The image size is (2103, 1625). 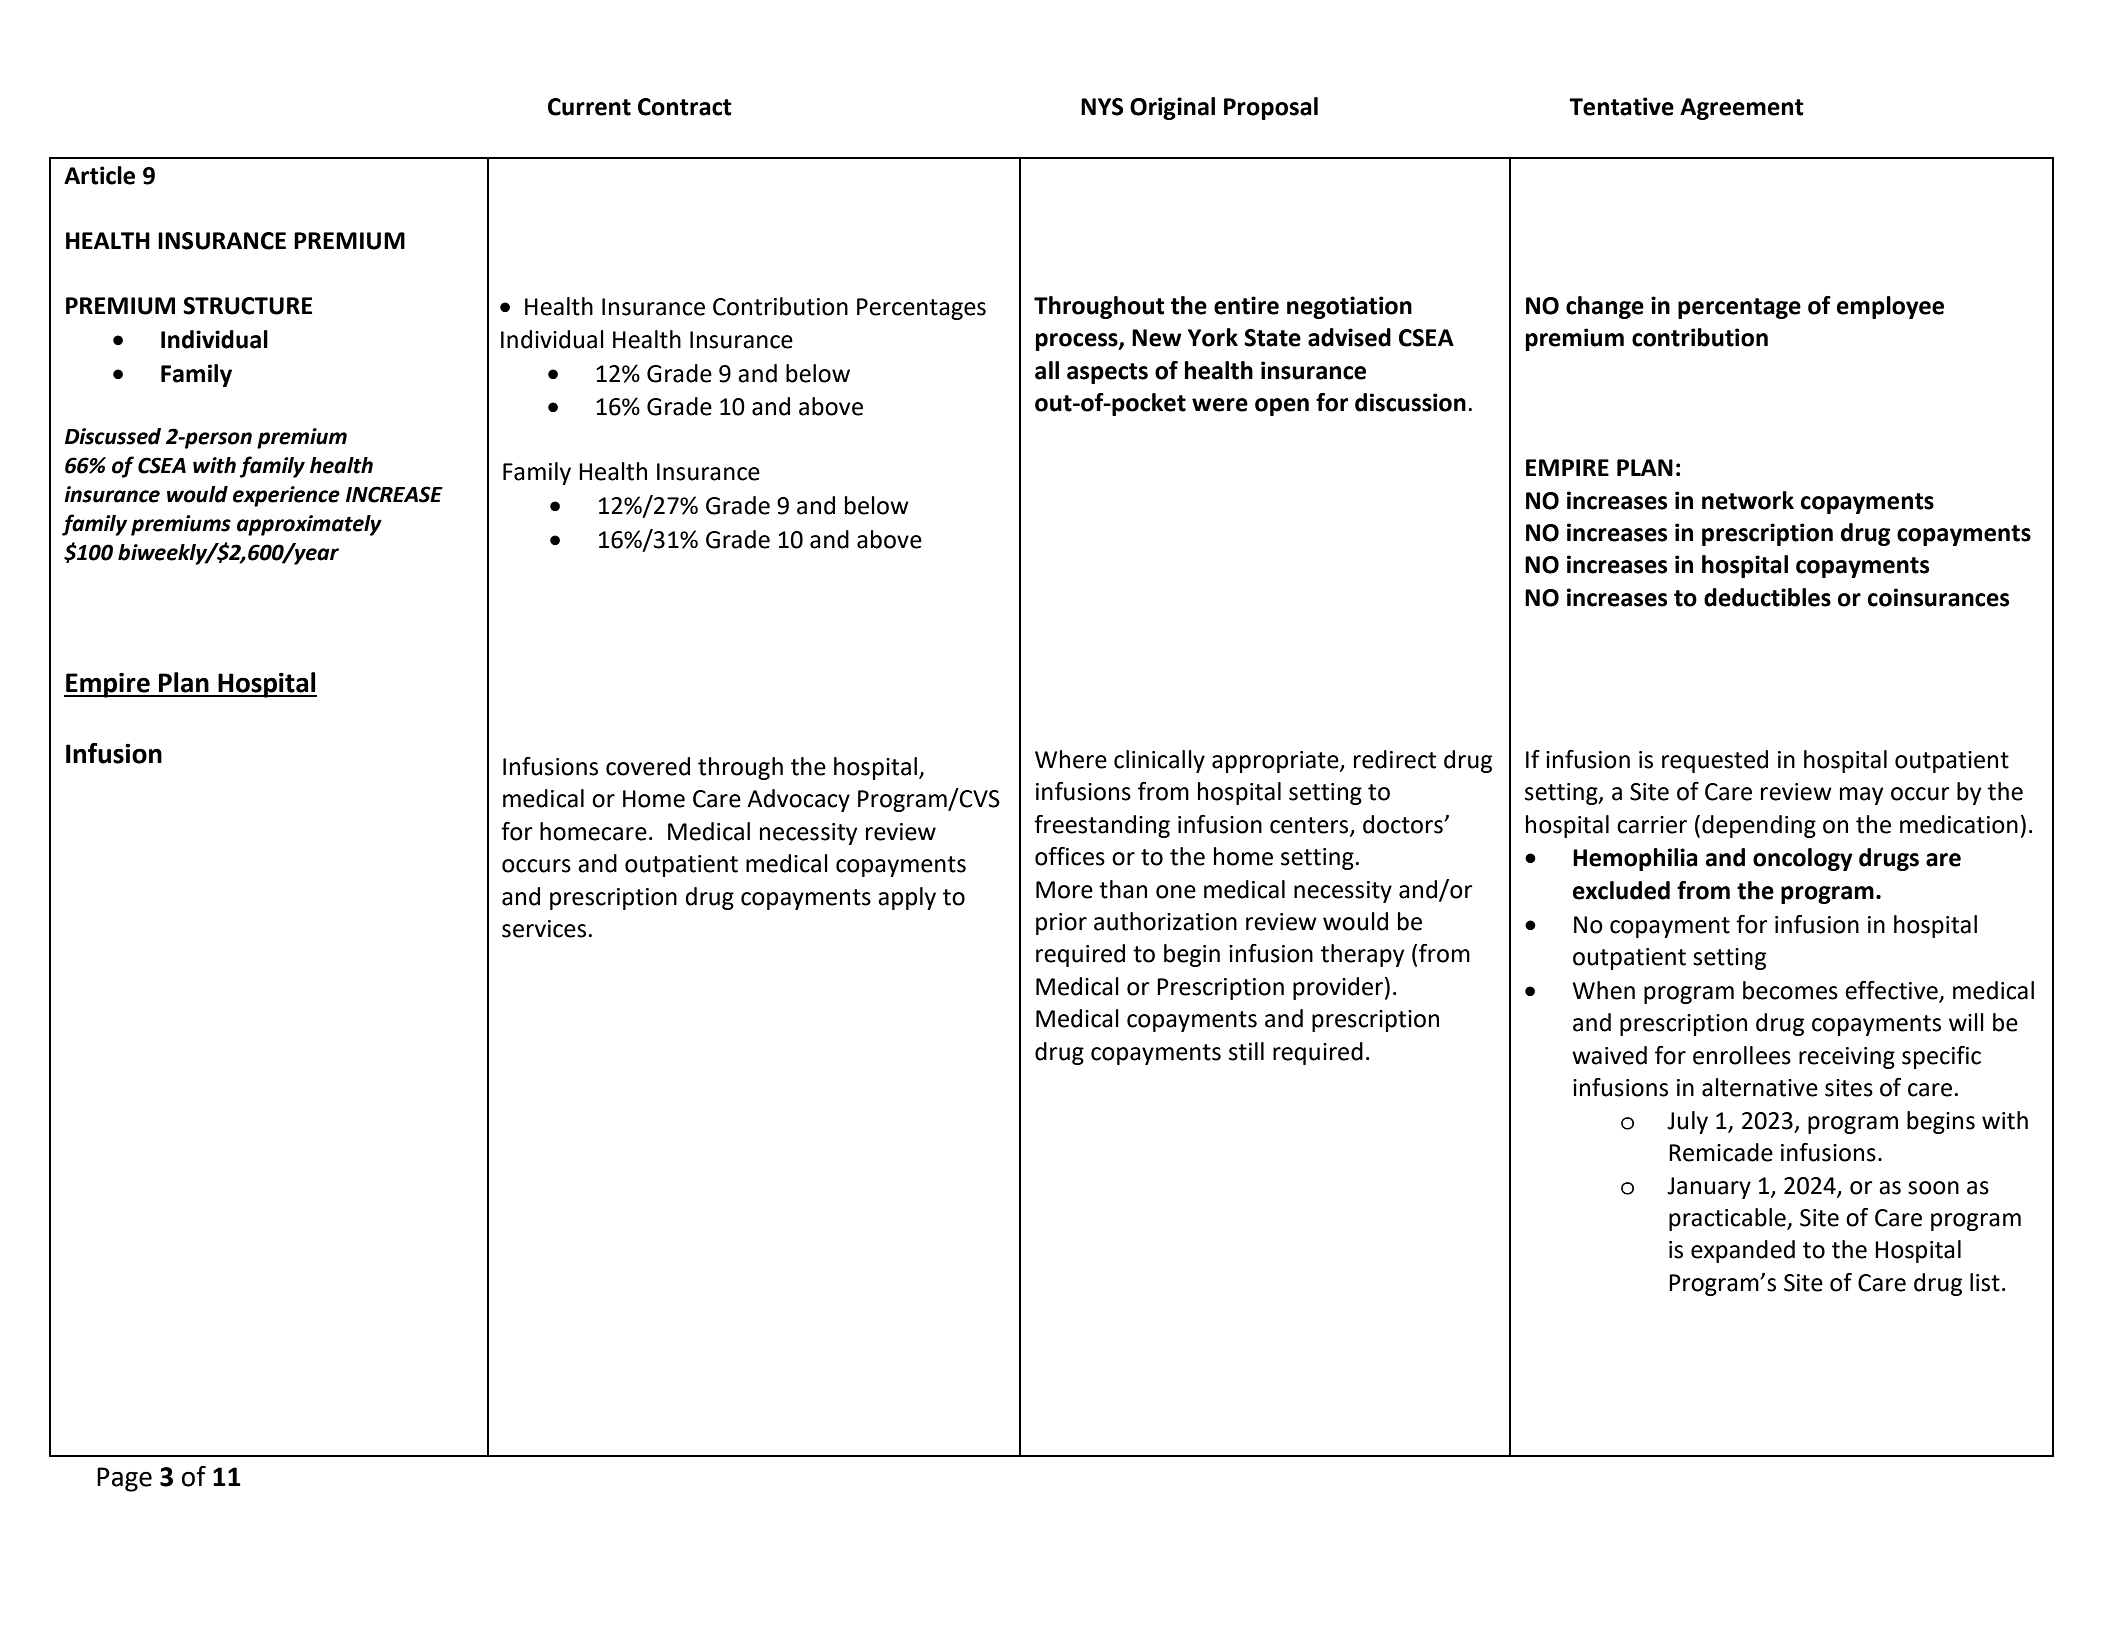 What do you see at coordinates (1246, 1051) in the screenshot?
I see `still` at bounding box center [1246, 1051].
